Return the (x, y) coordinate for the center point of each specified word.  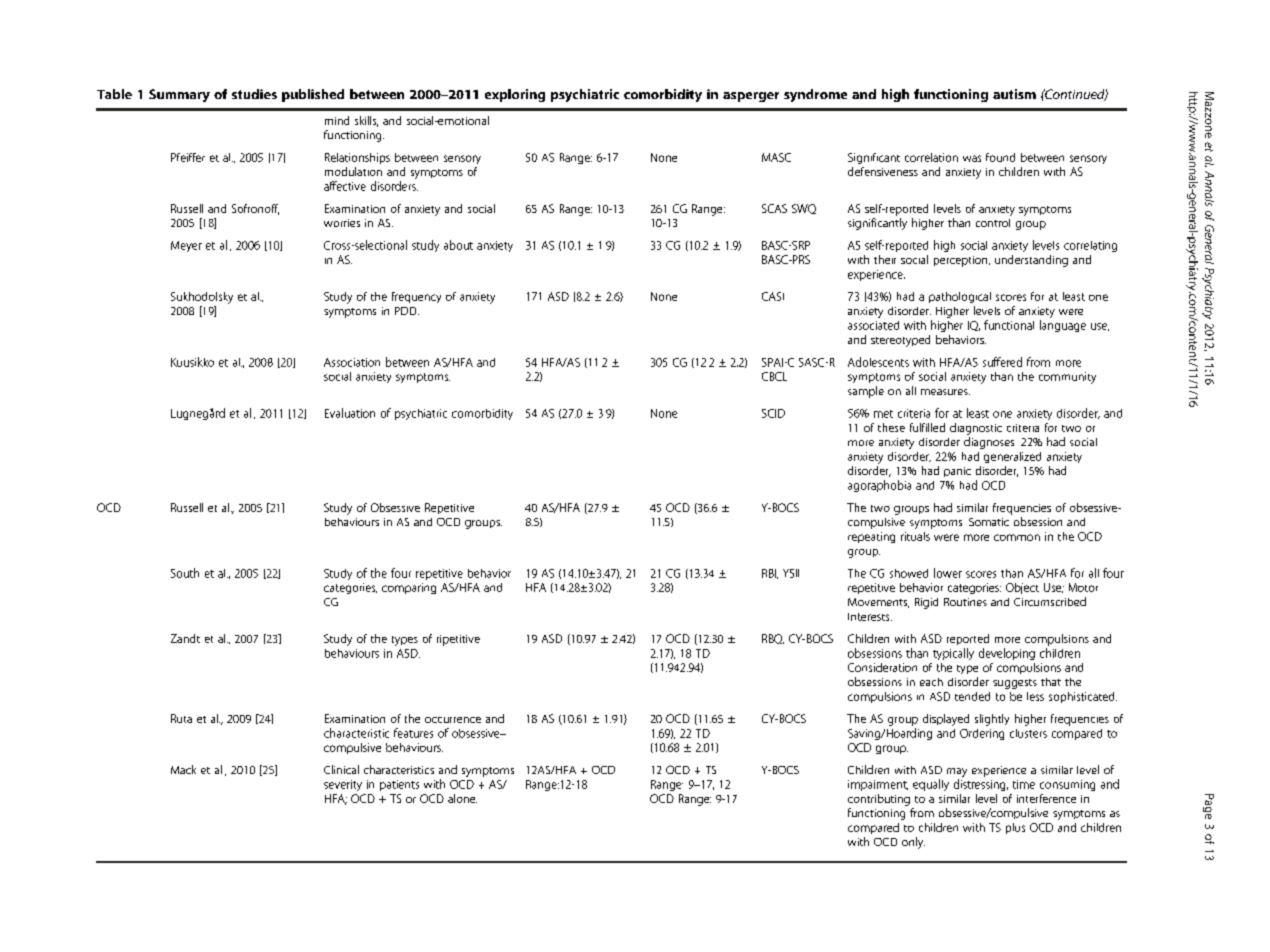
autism (1014, 94)
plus (1015, 828)
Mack (183, 769)
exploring (515, 95)
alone (462, 798)
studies (254, 94)
